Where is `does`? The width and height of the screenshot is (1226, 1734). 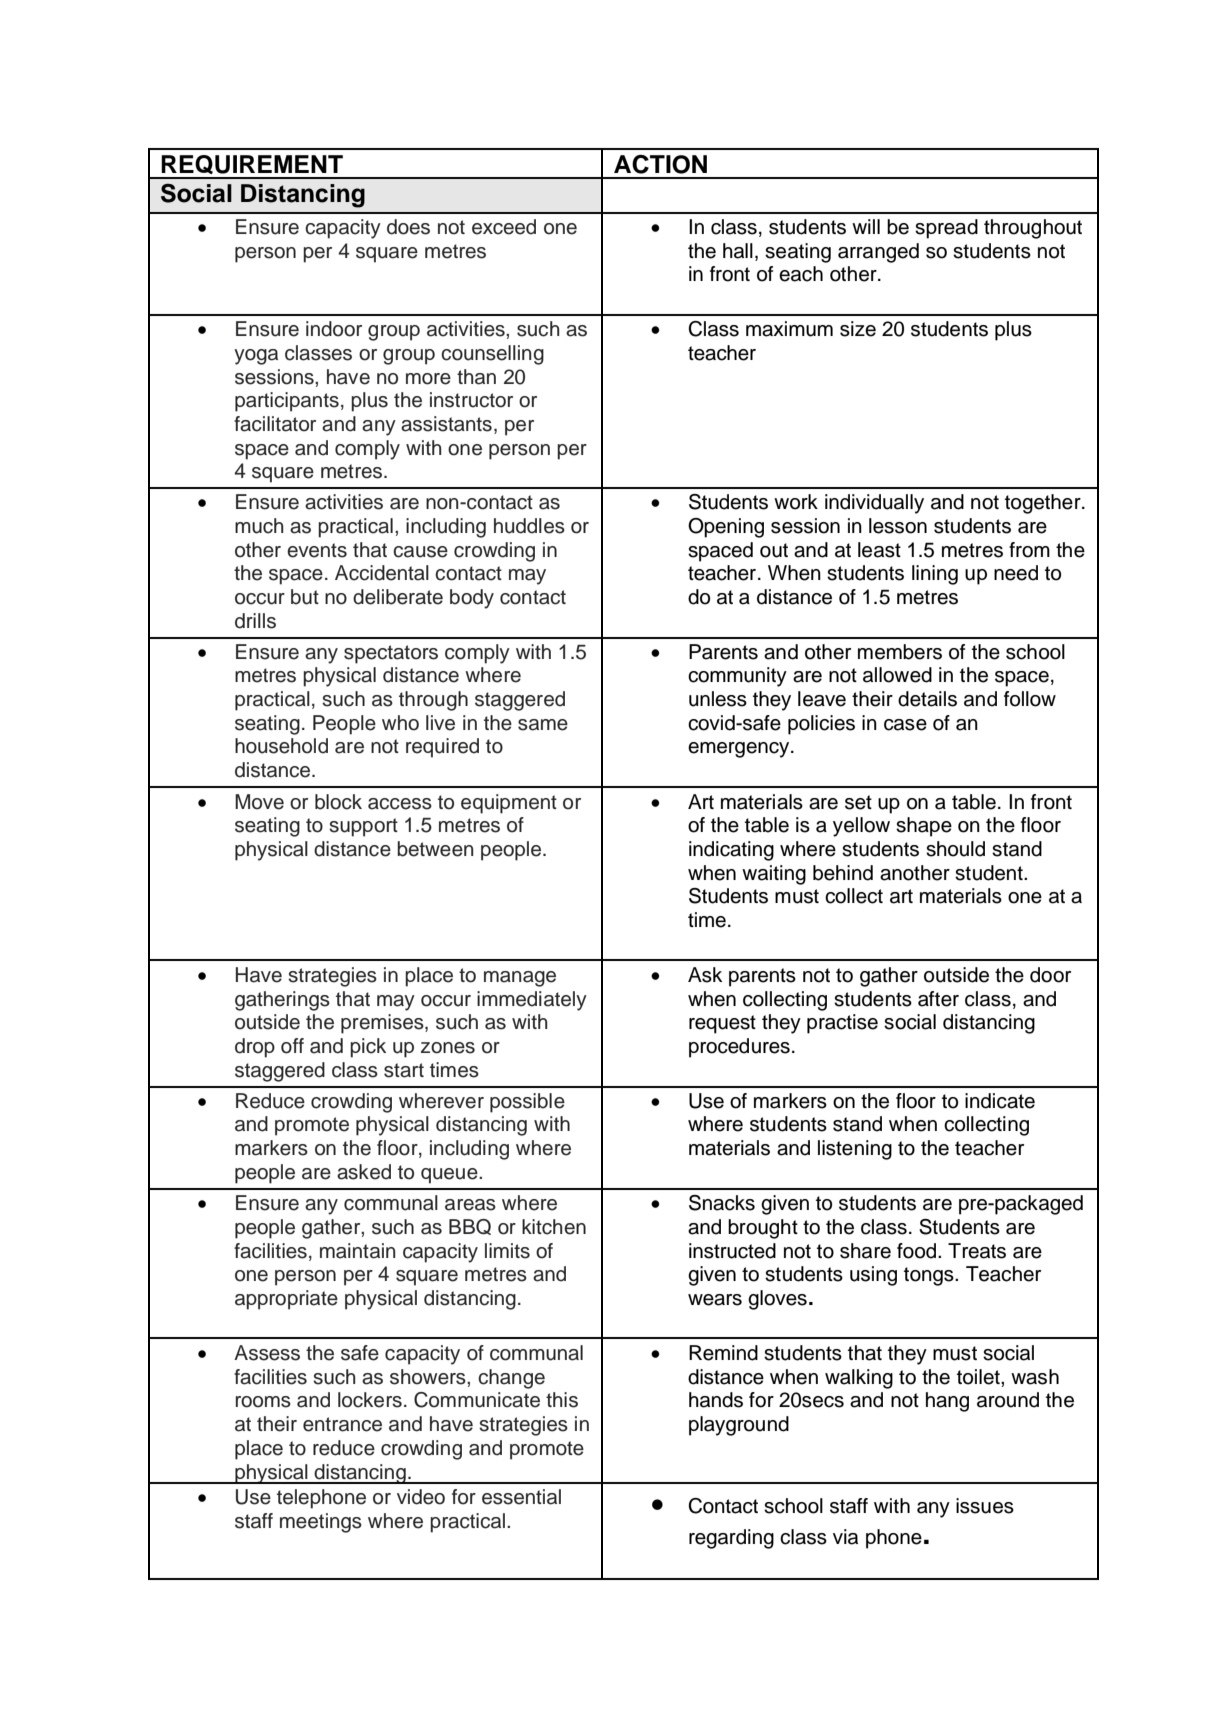
does is located at coordinates (408, 227).
